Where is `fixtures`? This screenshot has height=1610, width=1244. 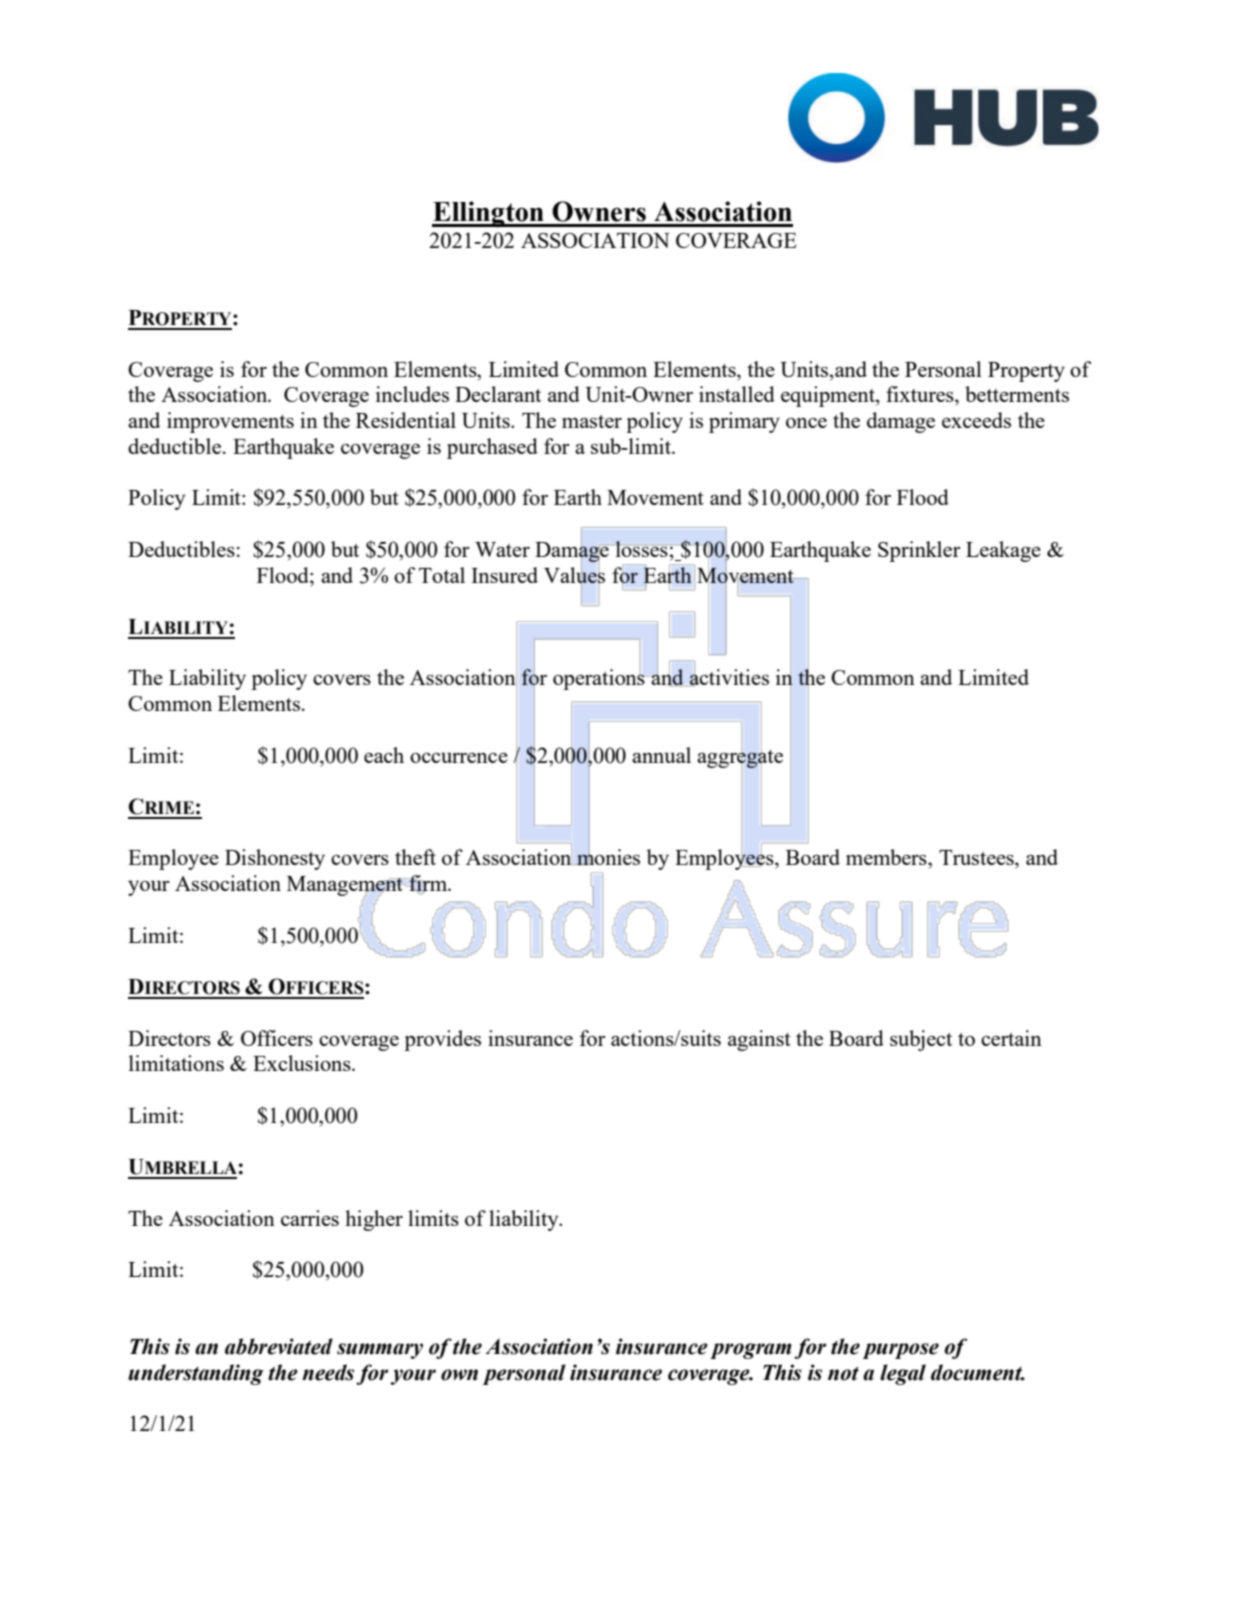 fixtures is located at coordinates (921, 394).
